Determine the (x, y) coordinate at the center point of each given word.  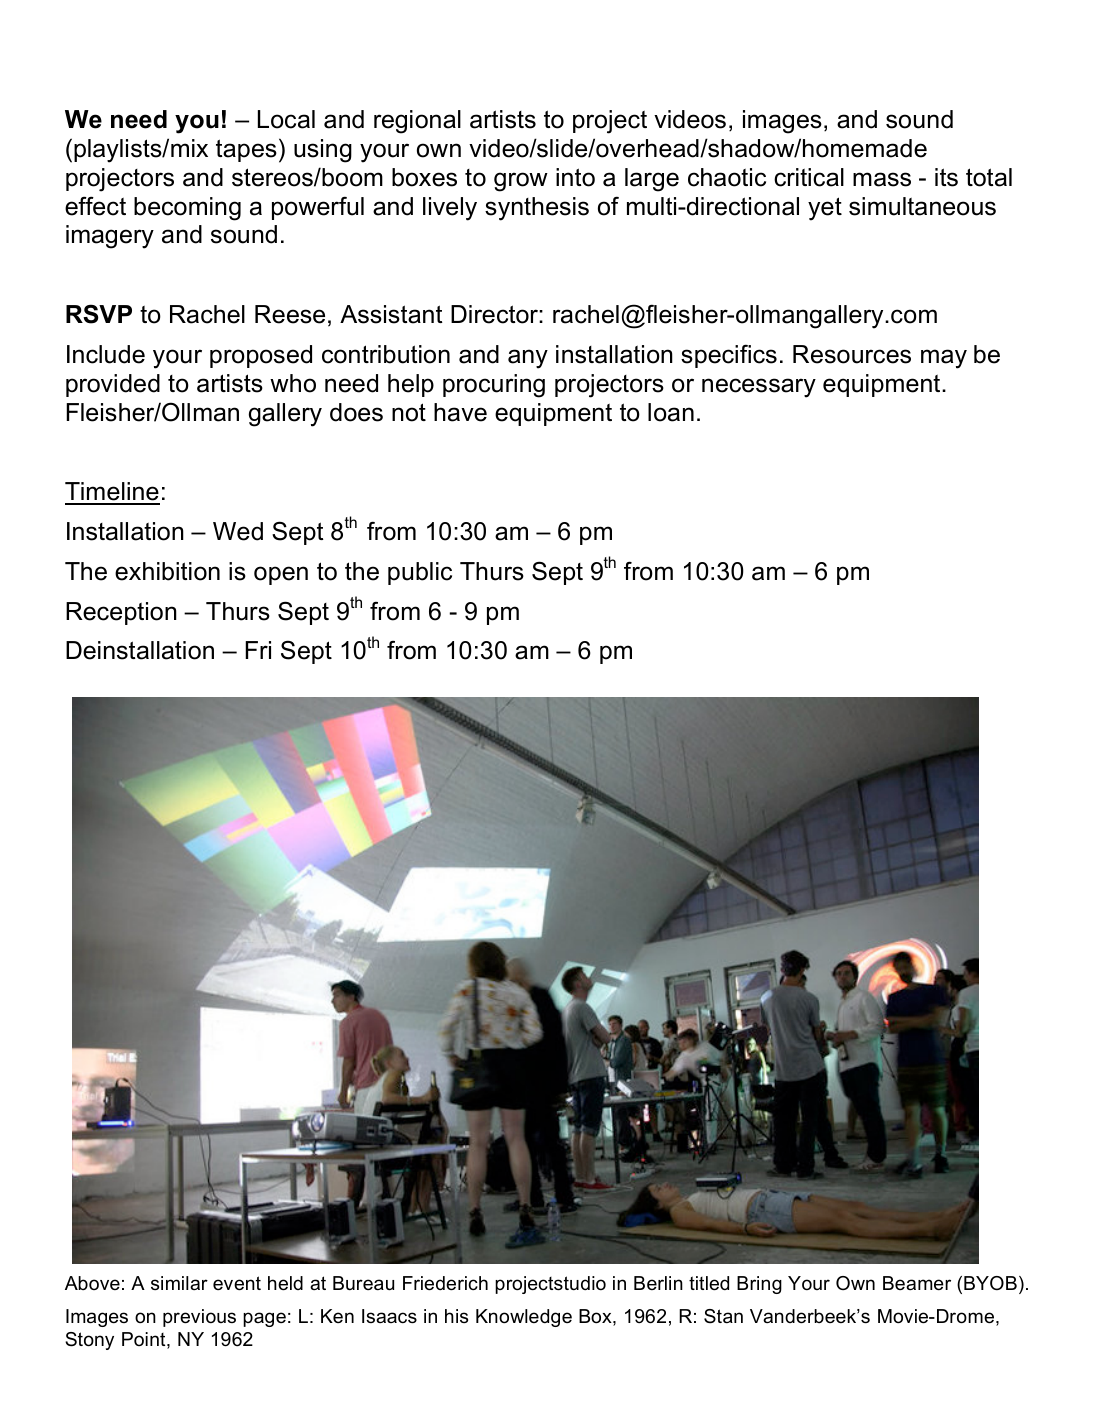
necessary (759, 388)
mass (882, 179)
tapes (246, 150)
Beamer (917, 1283)
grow (521, 182)
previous (199, 1318)
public (420, 573)
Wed (238, 531)
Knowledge (524, 1318)
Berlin (658, 1283)
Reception (121, 613)
